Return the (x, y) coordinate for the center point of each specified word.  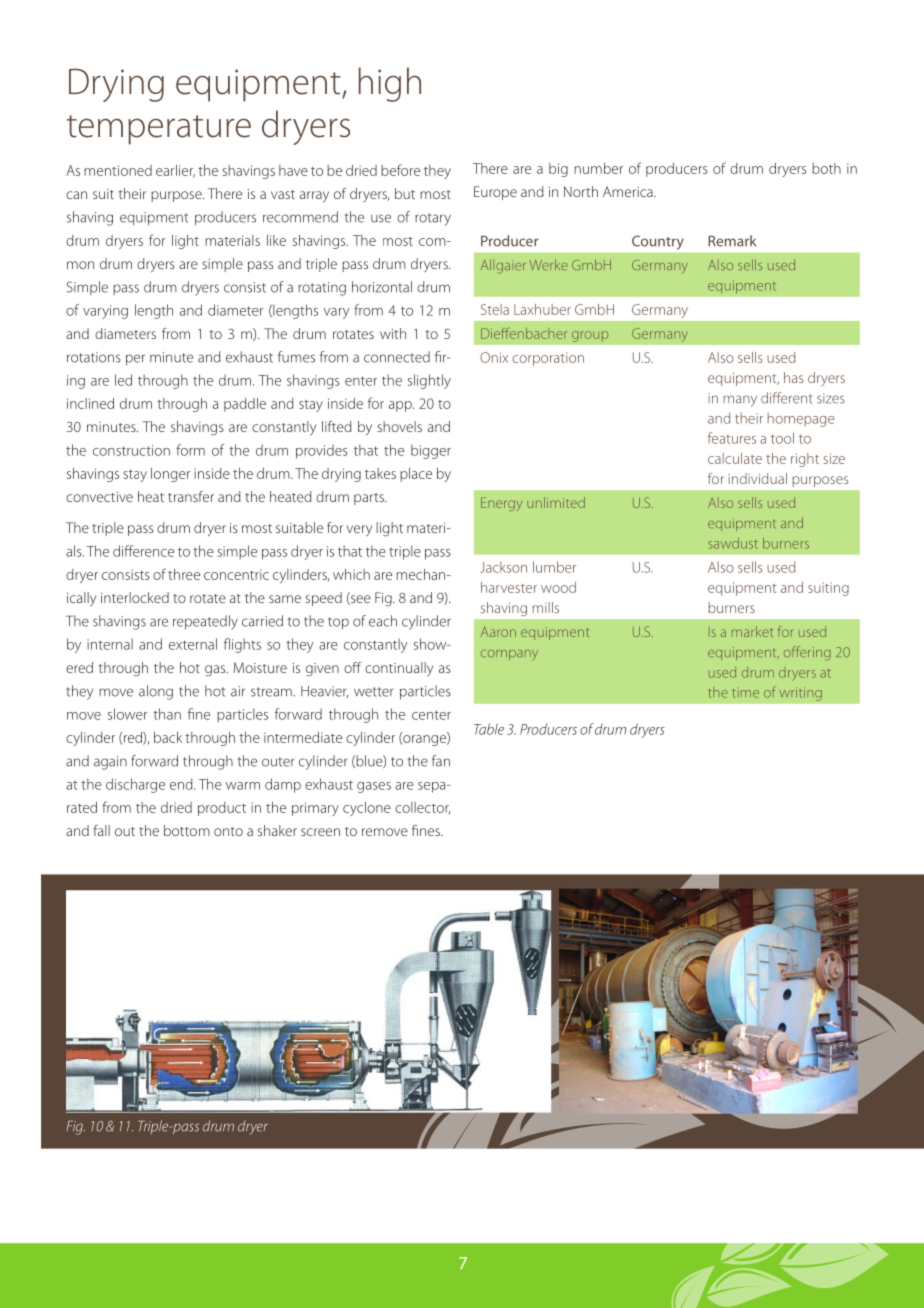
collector (423, 808)
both (826, 168)
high (390, 84)
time (745, 693)
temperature (158, 130)
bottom (187, 830)
